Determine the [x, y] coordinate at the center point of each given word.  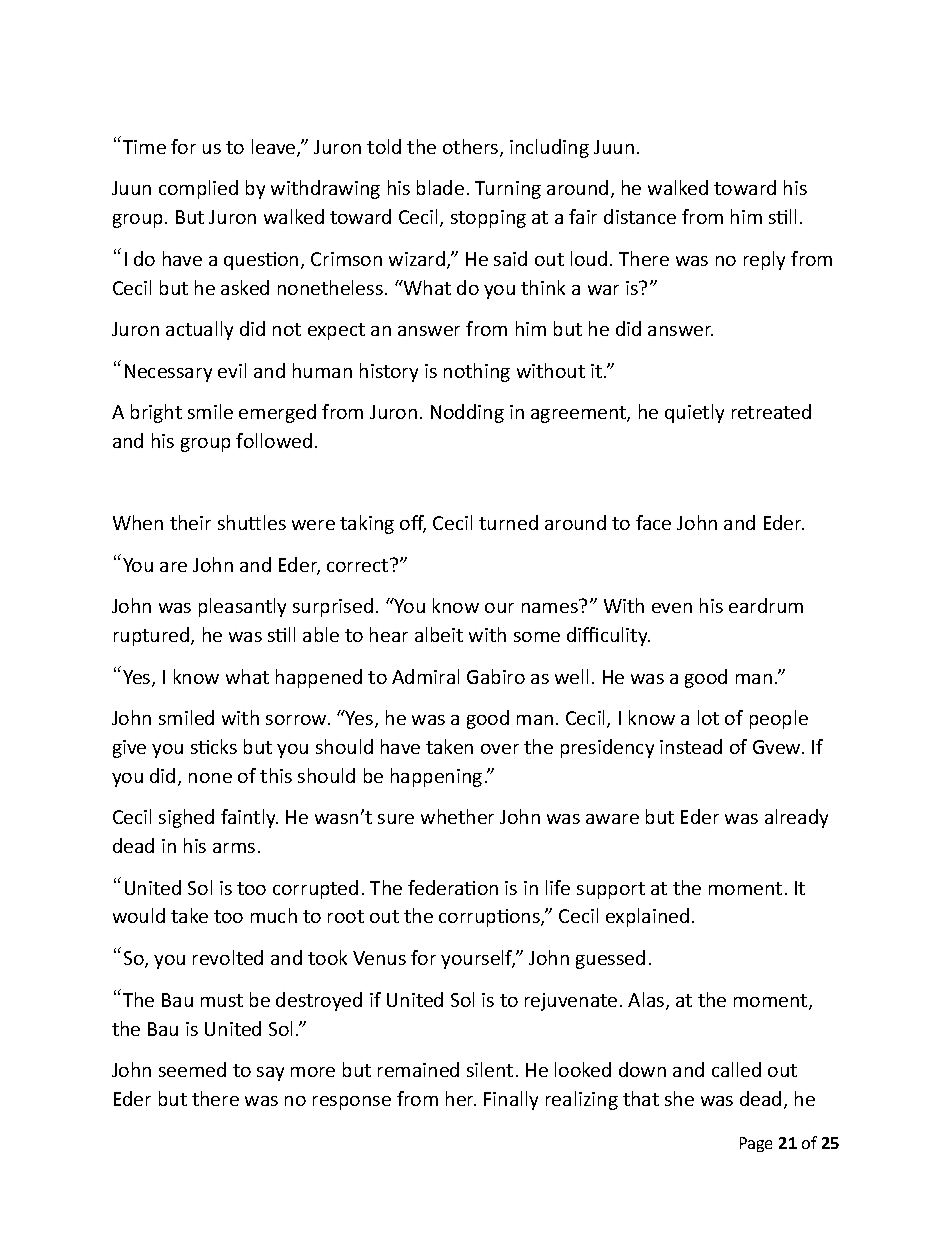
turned [508, 522]
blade [440, 187]
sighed [186, 818]
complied [198, 189]
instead [691, 746]
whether [457, 816]
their [190, 522]
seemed [192, 1069]
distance [640, 216]
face [653, 522]
